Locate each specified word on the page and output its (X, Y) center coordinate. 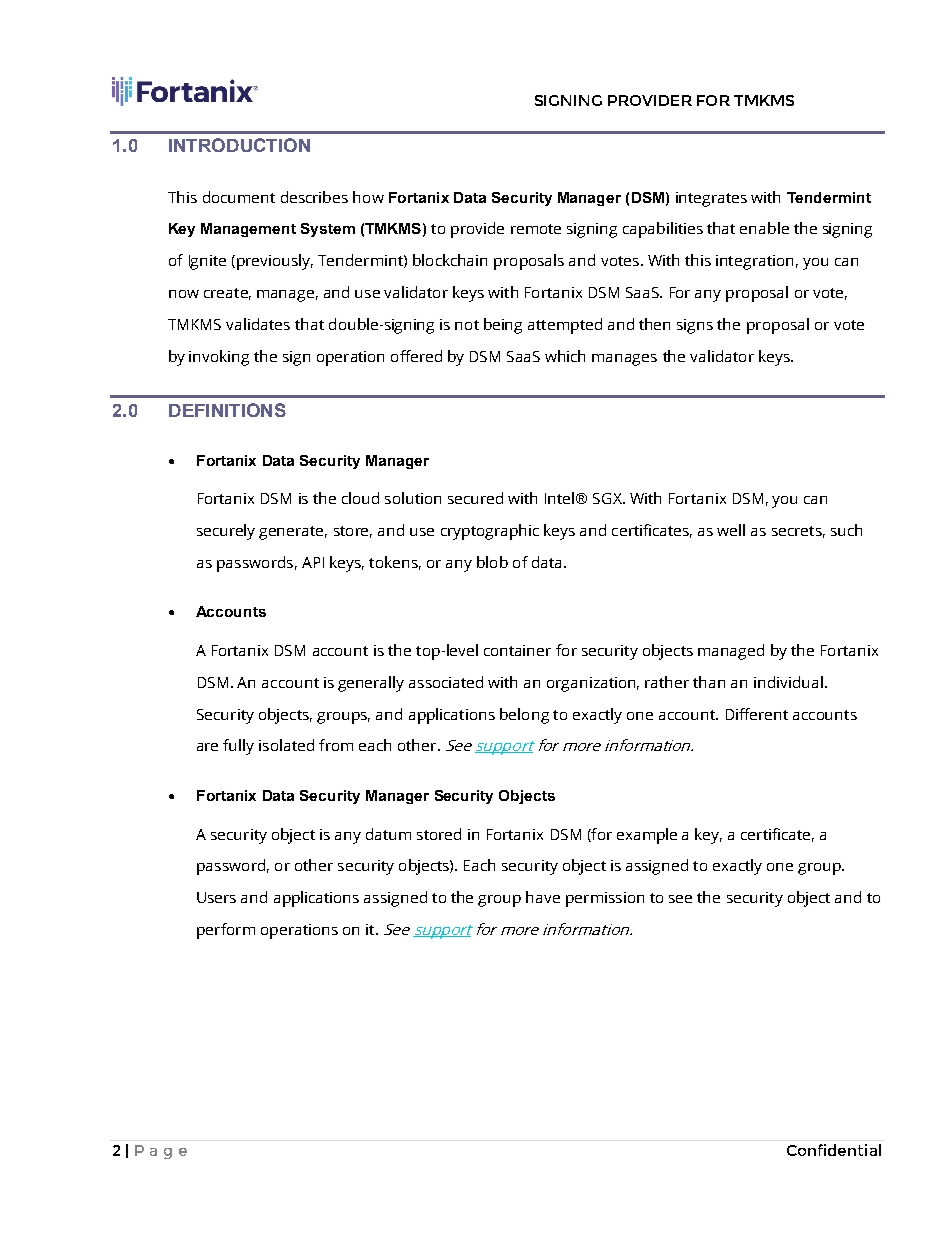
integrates (711, 199)
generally (371, 684)
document (239, 197)
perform (226, 931)
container (517, 650)
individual (788, 682)
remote (536, 229)
